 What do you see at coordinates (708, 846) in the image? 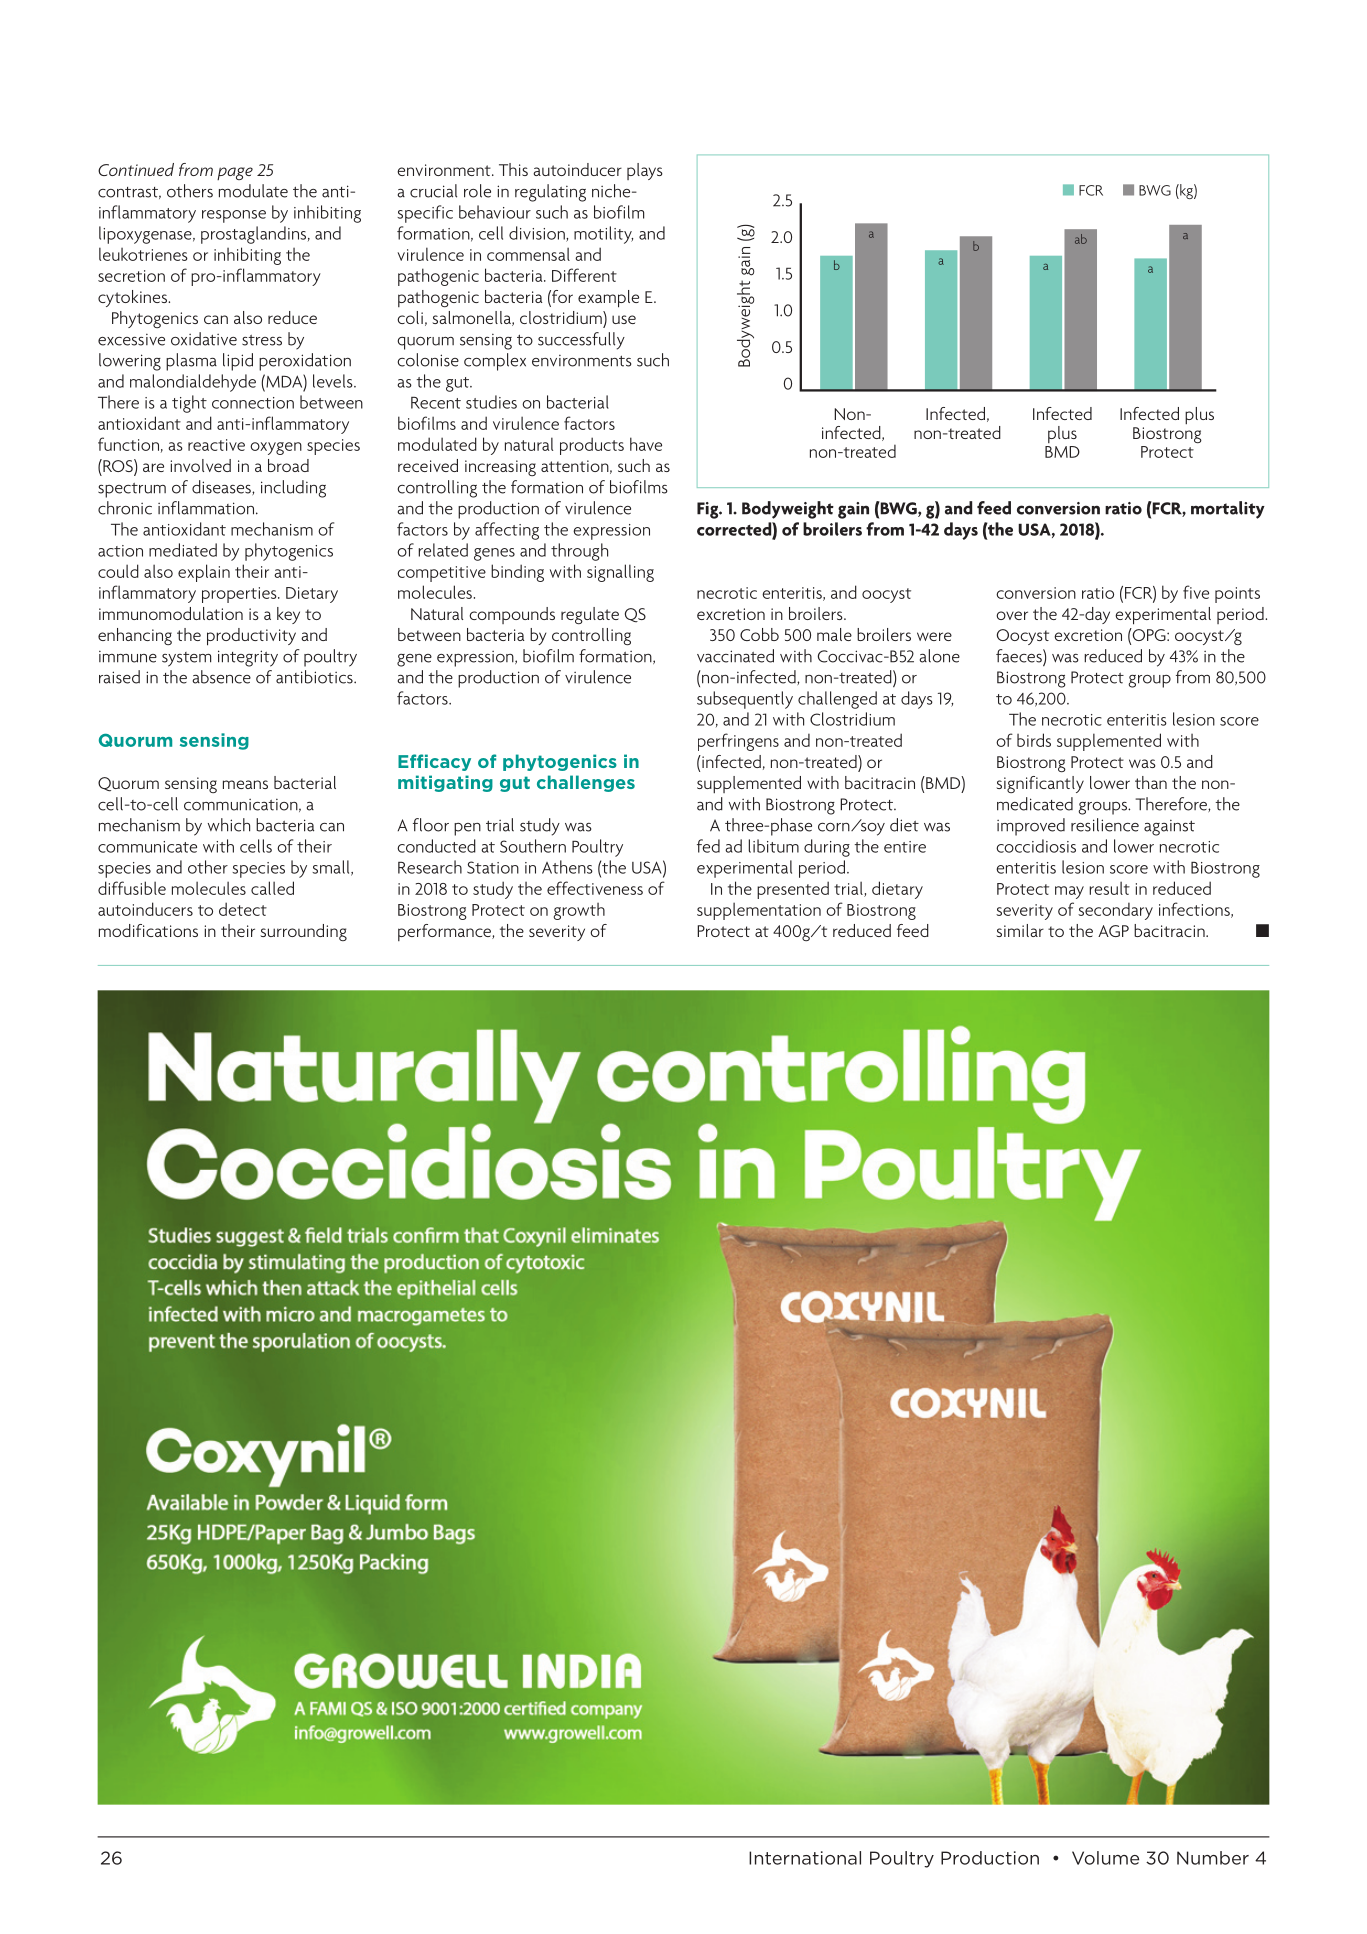
I see `fed` at bounding box center [708, 846].
